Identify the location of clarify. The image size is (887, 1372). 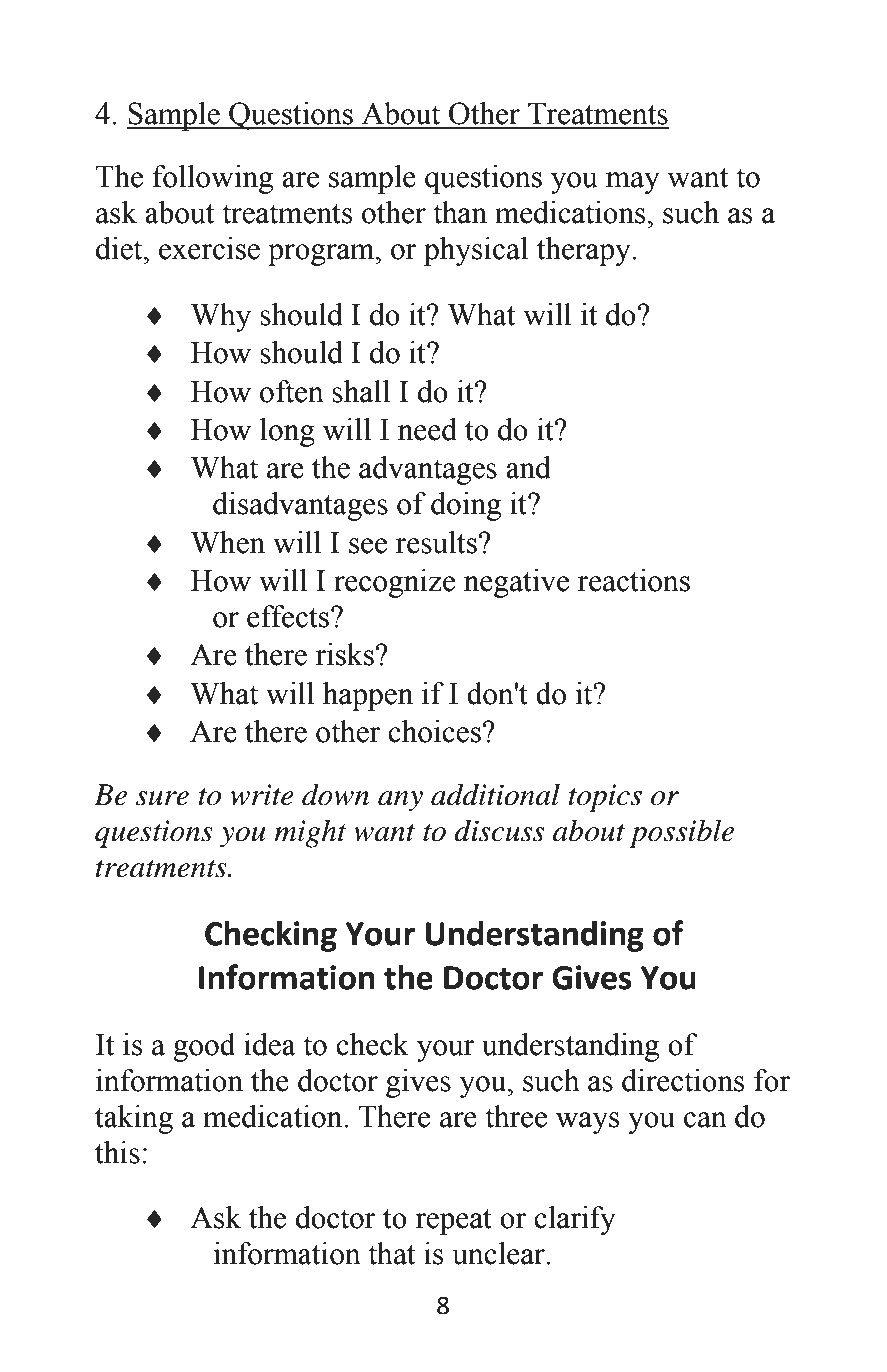
(575, 1220).
